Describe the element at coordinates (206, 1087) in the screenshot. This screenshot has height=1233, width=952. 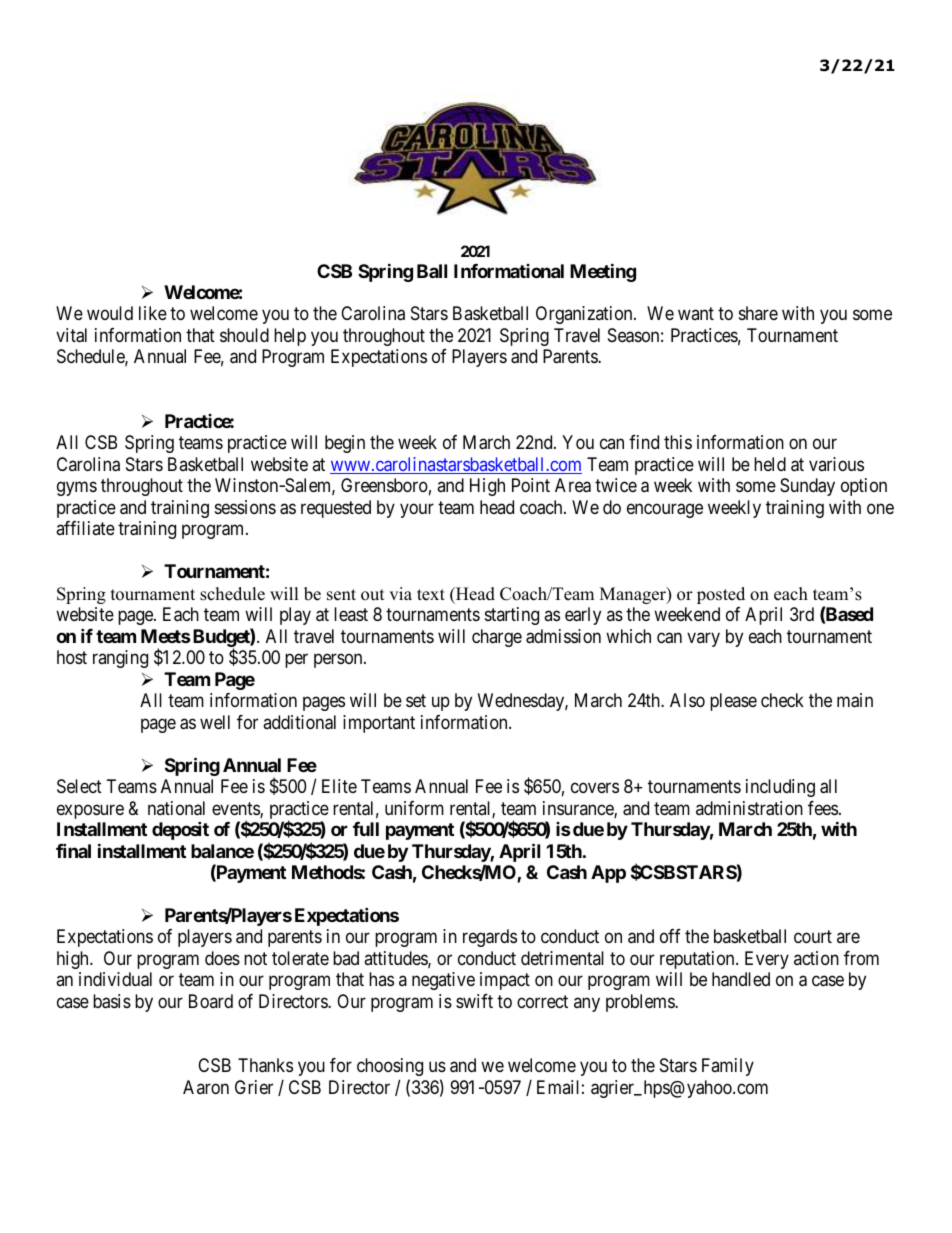
I see `Aaron` at that location.
